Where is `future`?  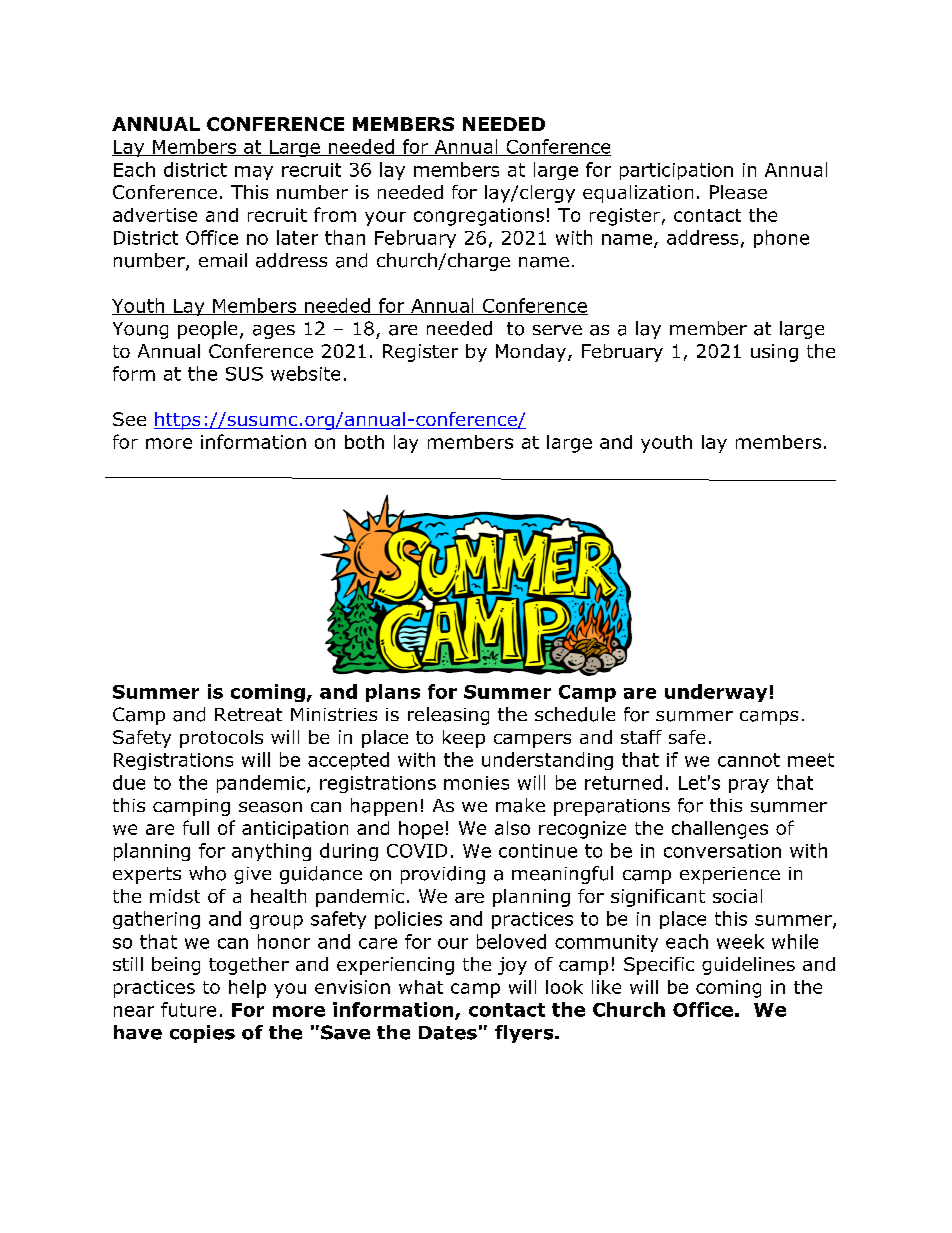 future is located at coordinates (188, 1009).
